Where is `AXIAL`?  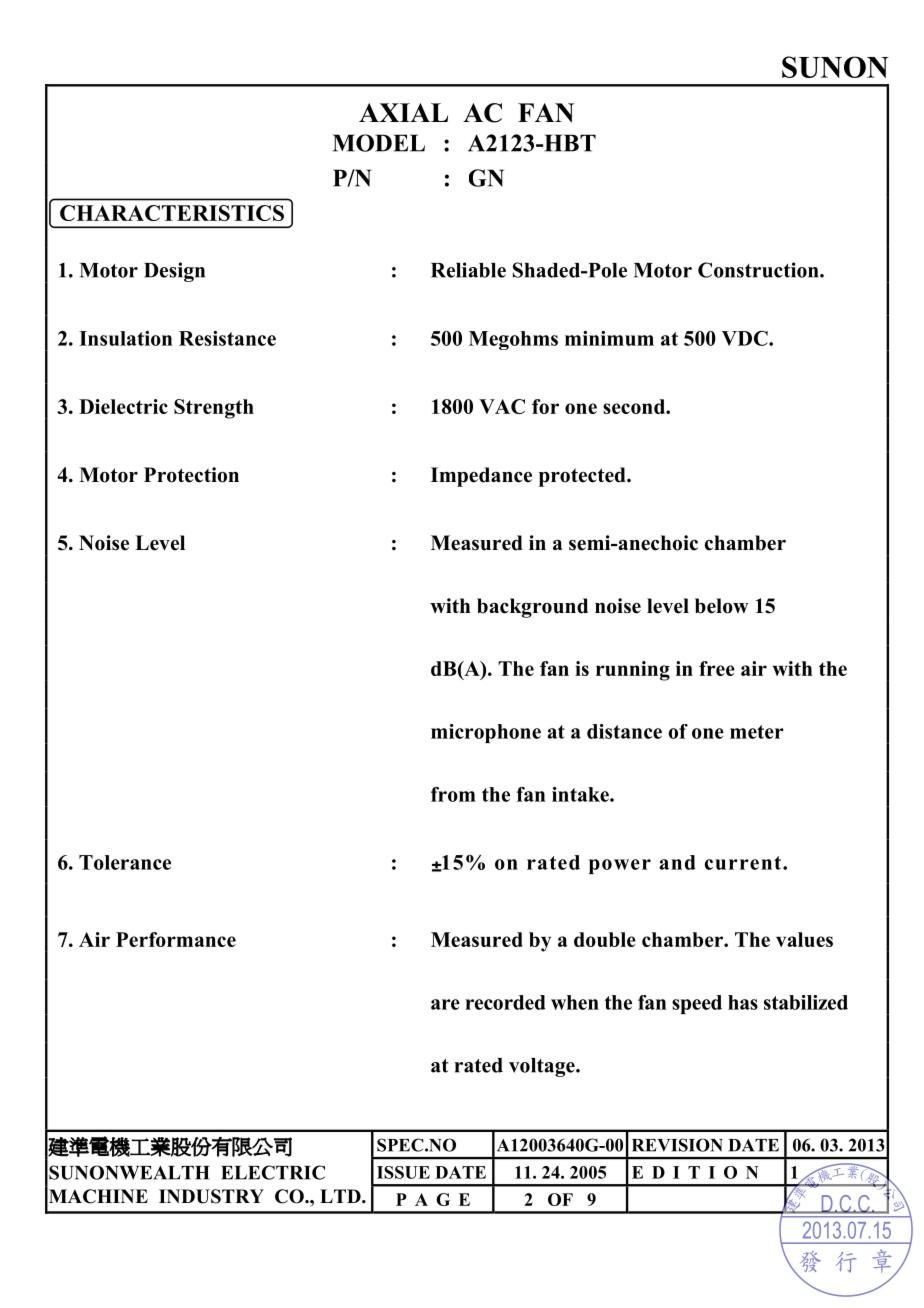 AXIAL is located at coordinates (403, 112).
